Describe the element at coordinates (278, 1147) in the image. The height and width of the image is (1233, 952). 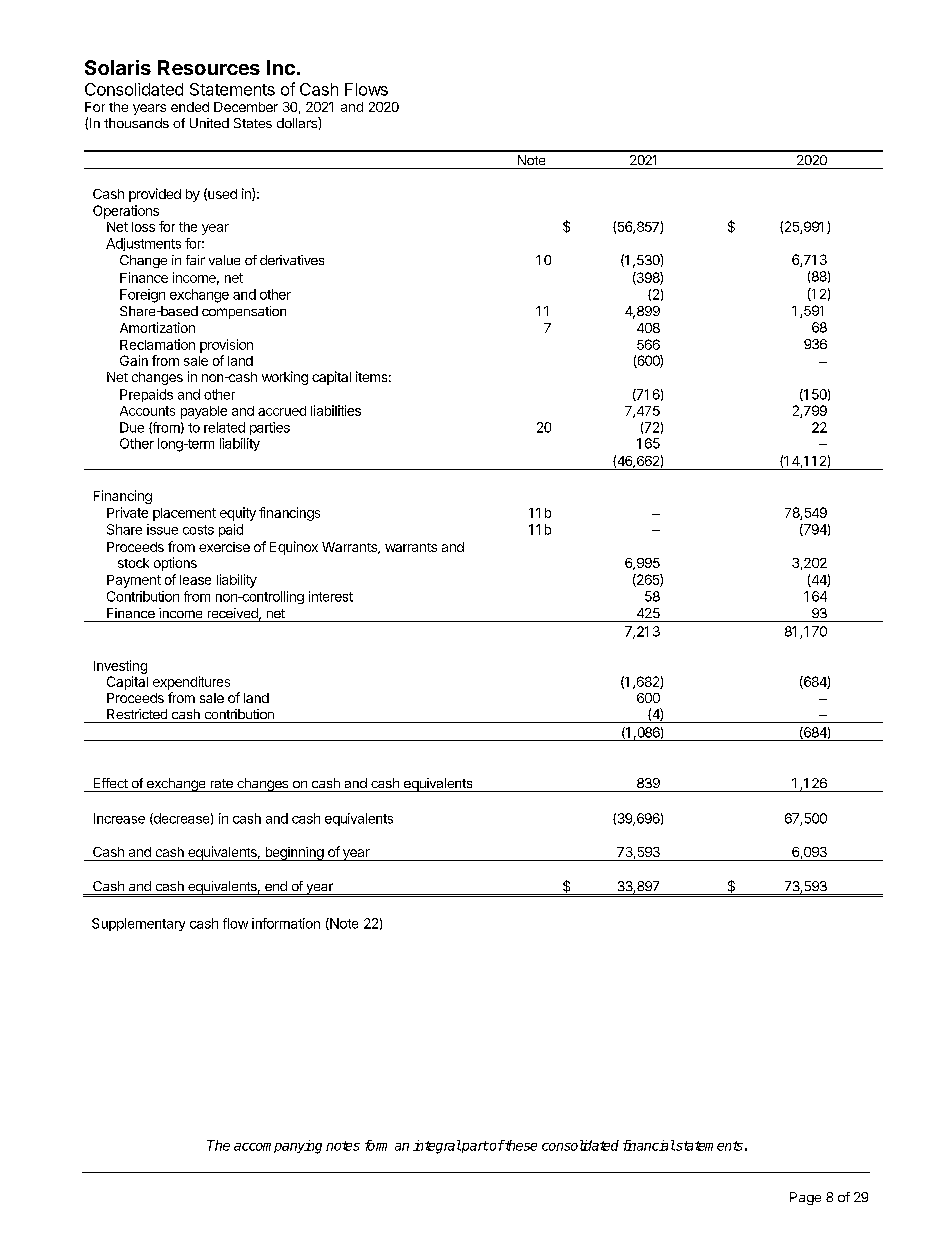
I see `accompanying` at that location.
